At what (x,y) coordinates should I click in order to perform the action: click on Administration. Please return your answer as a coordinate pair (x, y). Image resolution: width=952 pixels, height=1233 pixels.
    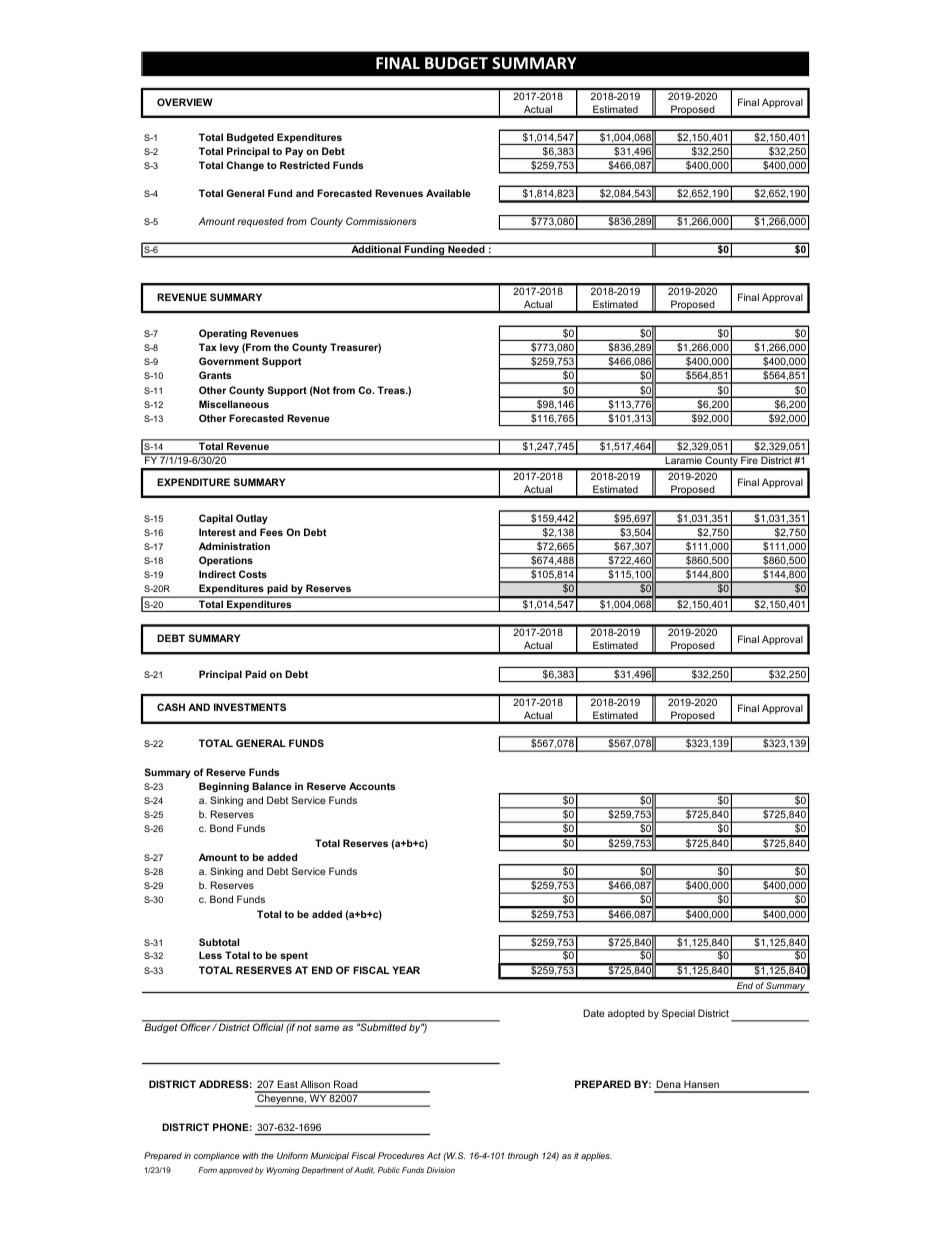
    Looking at the image, I should click on (234, 546).
